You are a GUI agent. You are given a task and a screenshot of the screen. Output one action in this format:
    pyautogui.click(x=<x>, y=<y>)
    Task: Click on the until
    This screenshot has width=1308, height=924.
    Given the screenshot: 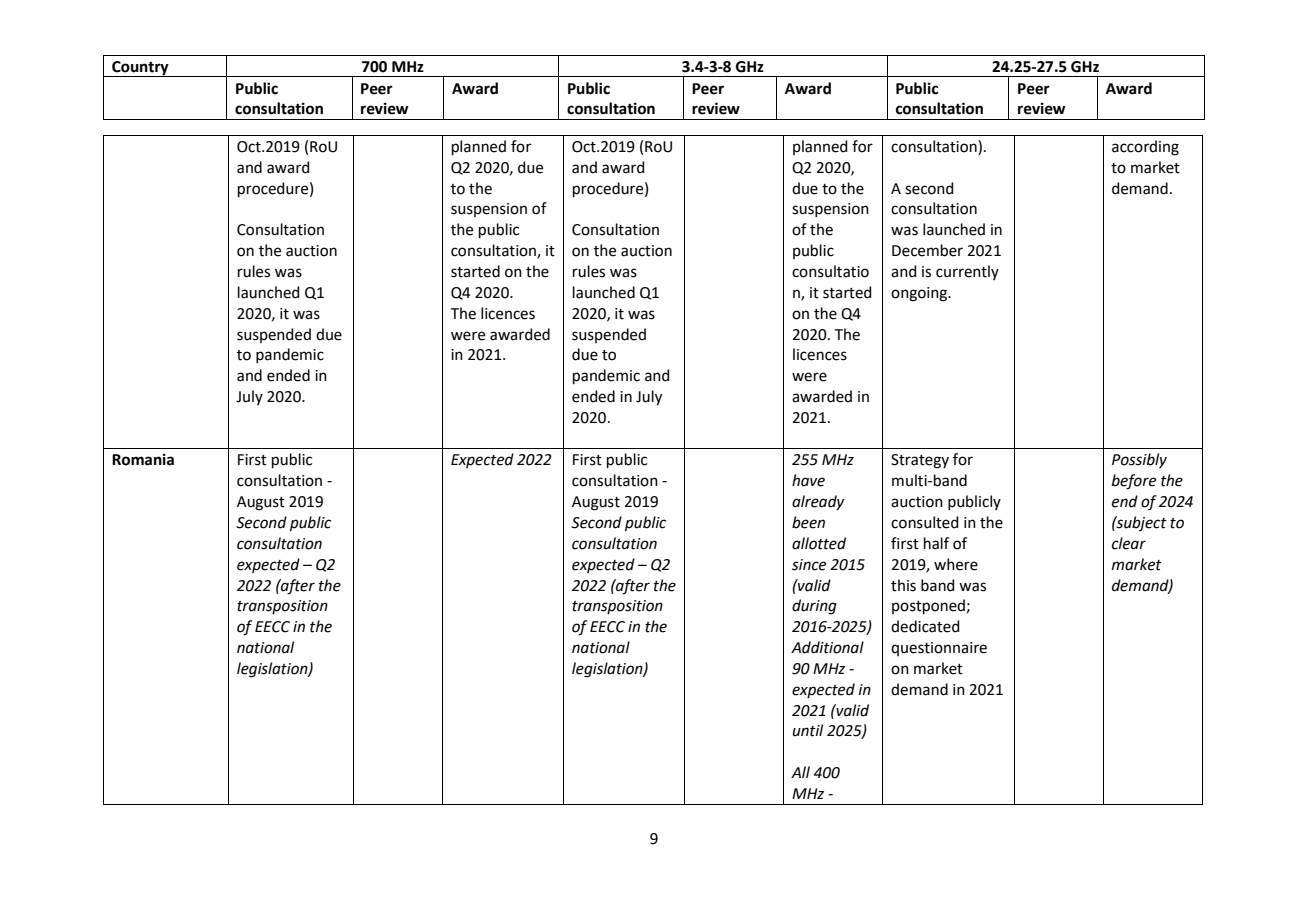 What is the action you would take?
    pyautogui.click(x=808, y=730)
